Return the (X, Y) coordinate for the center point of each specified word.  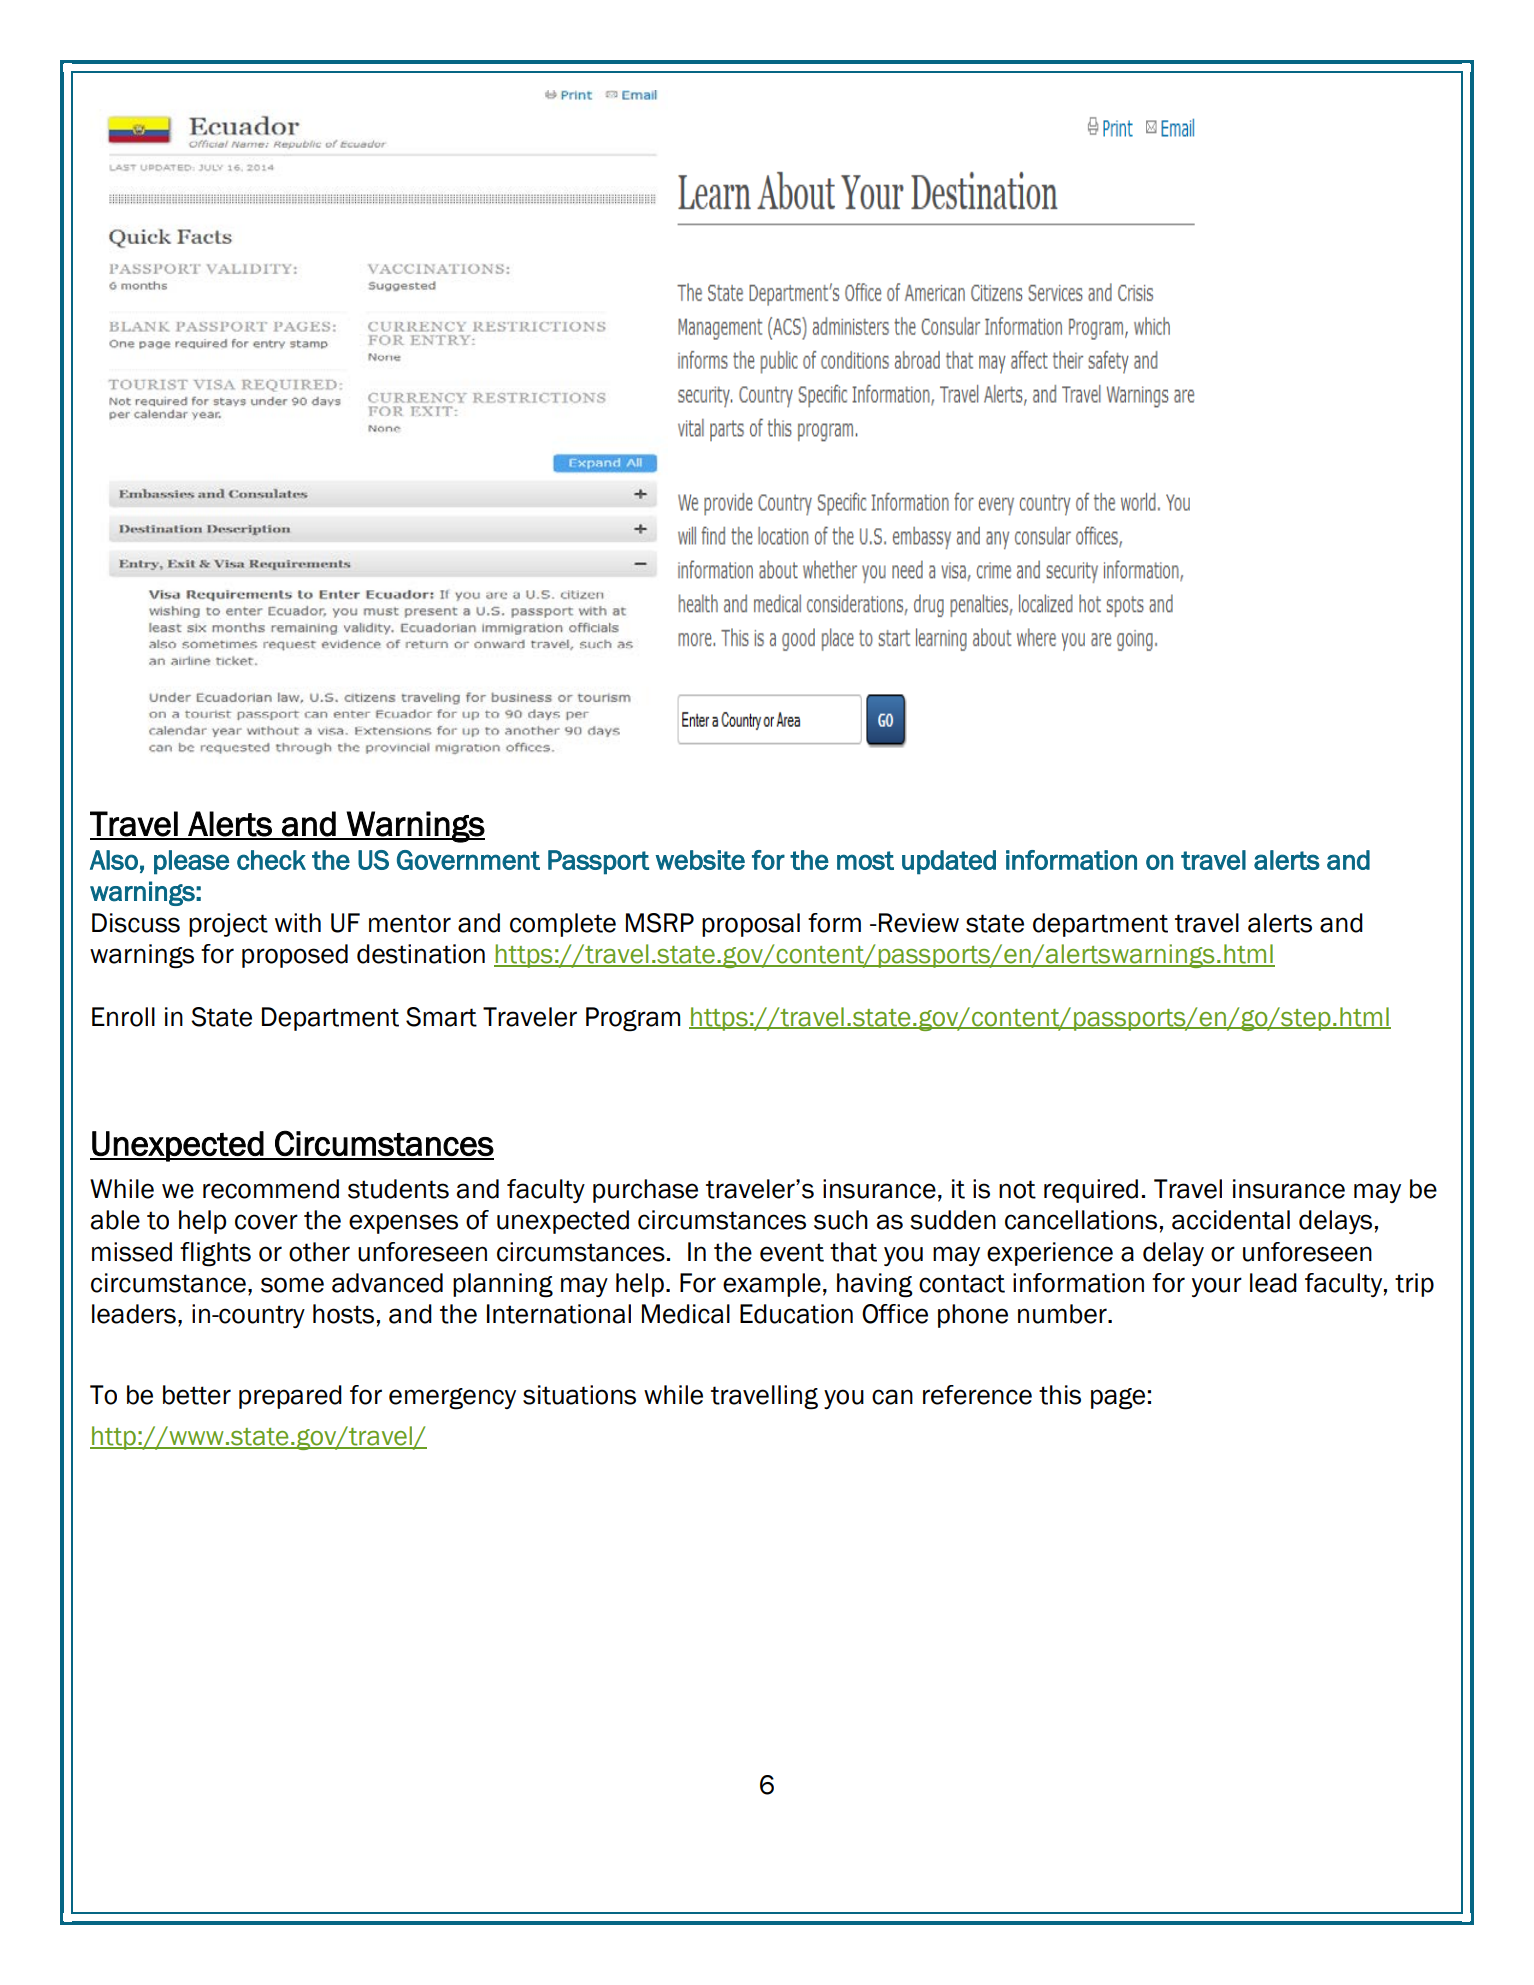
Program (633, 1019)
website (700, 860)
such (841, 1220)
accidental (1231, 1220)
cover (266, 1222)
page (1118, 1399)
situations (579, 1395)
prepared (290, 1397)
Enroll (123, 1017)
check (271, 860)
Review (919, 923)
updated (949, 862)
